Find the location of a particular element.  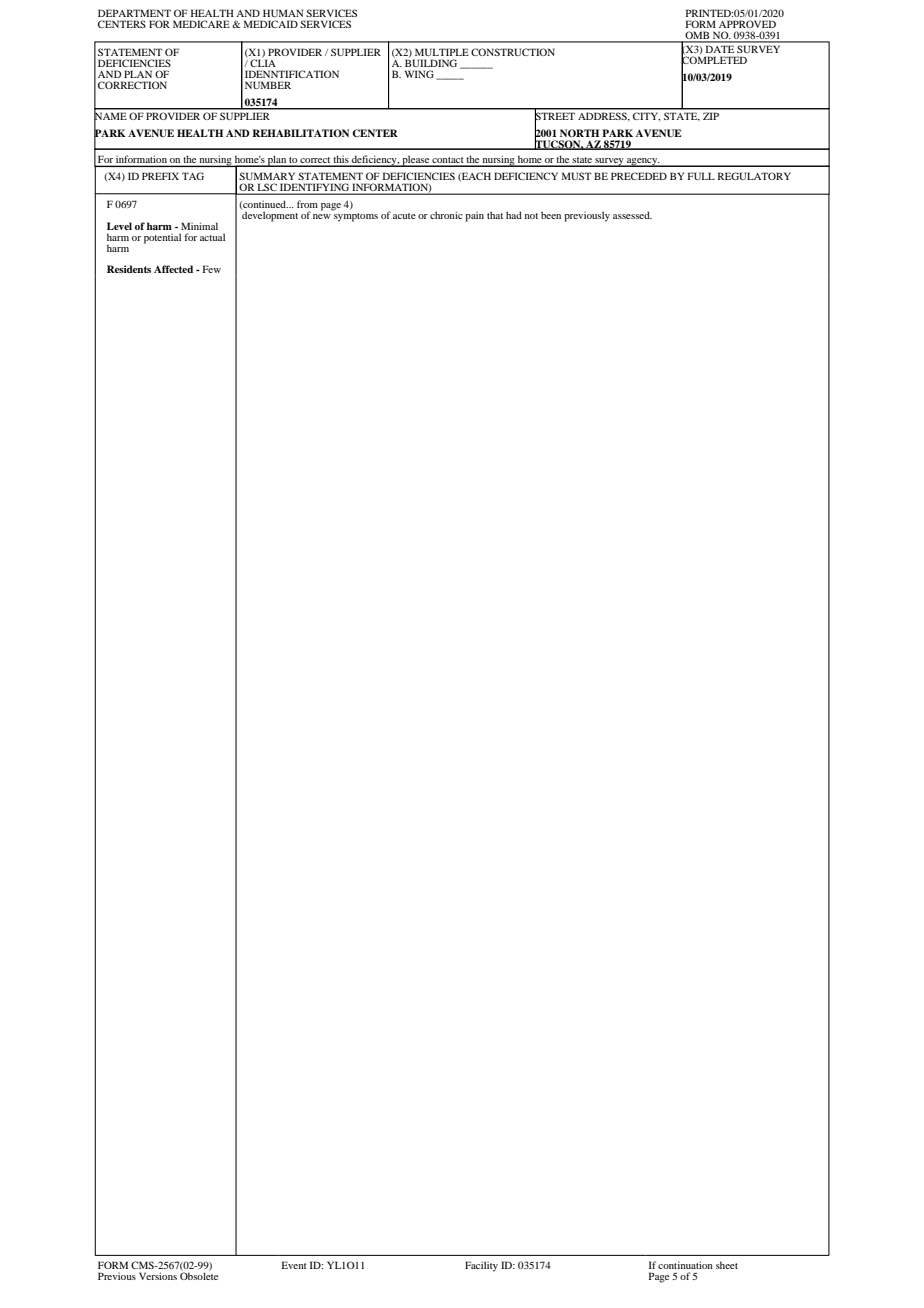

chronic is located at coordinates (446, 215).
